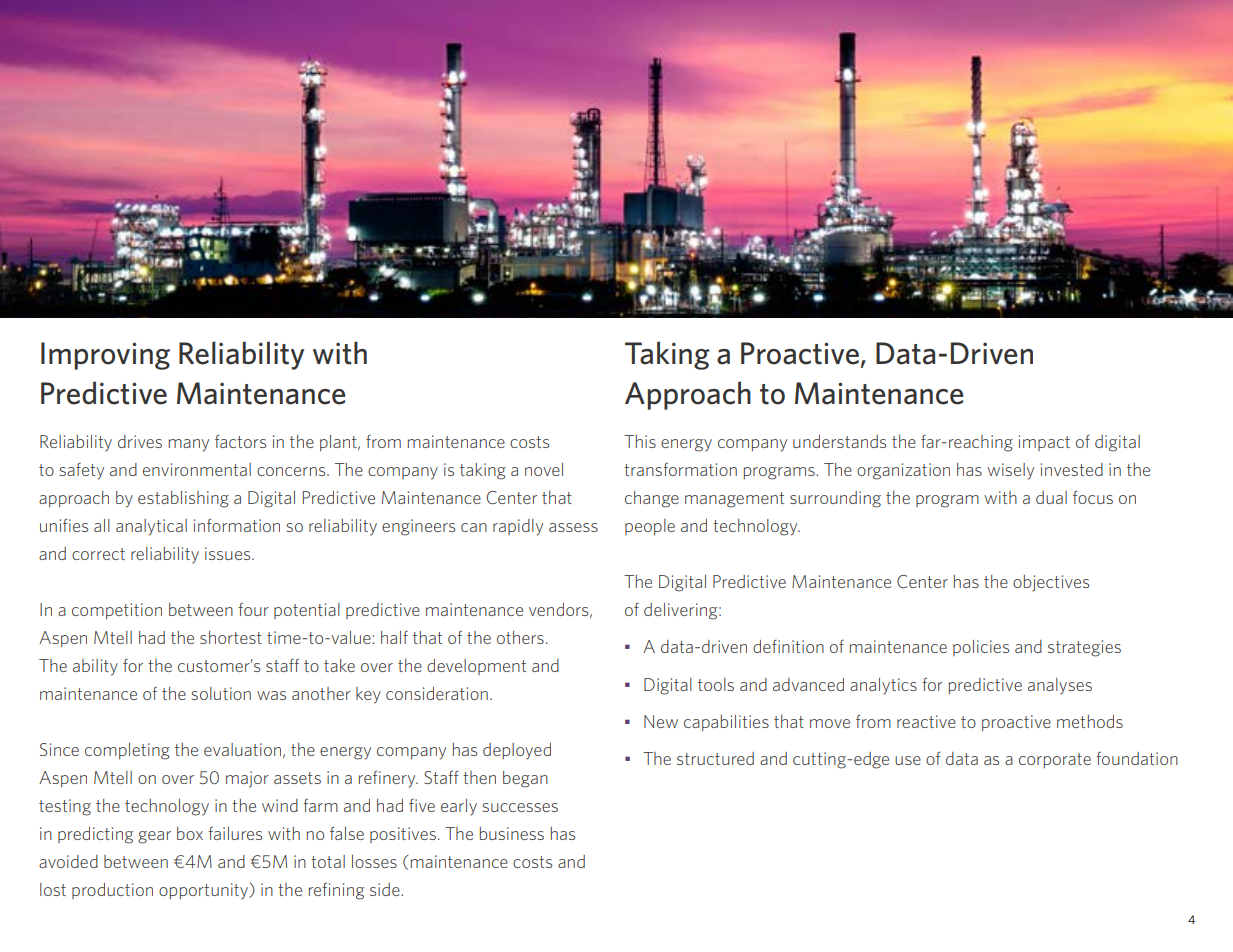 Image resolution: width=1233 pixels, height=952 pixels. Describe the element at coordinates (105, 356) in the screenshot. I see `Improving` at that location.
